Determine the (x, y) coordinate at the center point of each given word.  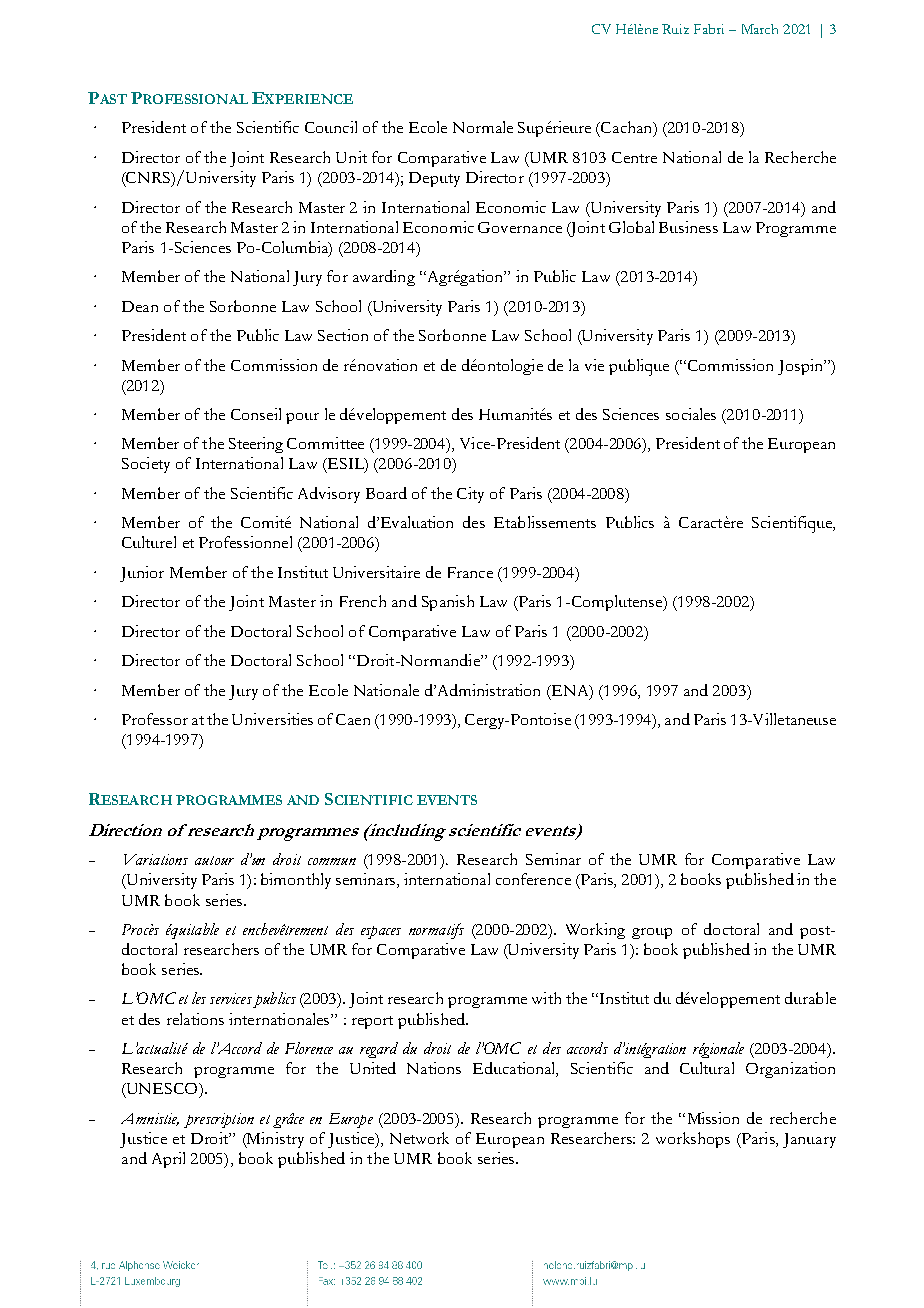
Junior (142, 574)
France (470, 572)
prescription (219, 1120)
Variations (156, 859)
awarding (384, 278)
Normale (483, 127)
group (652, 933)
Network (419, 1138)
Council (331, 127)
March (760, 29)
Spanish (448, 603)
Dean (140, 306)
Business (688, 227)
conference (533, 879)
